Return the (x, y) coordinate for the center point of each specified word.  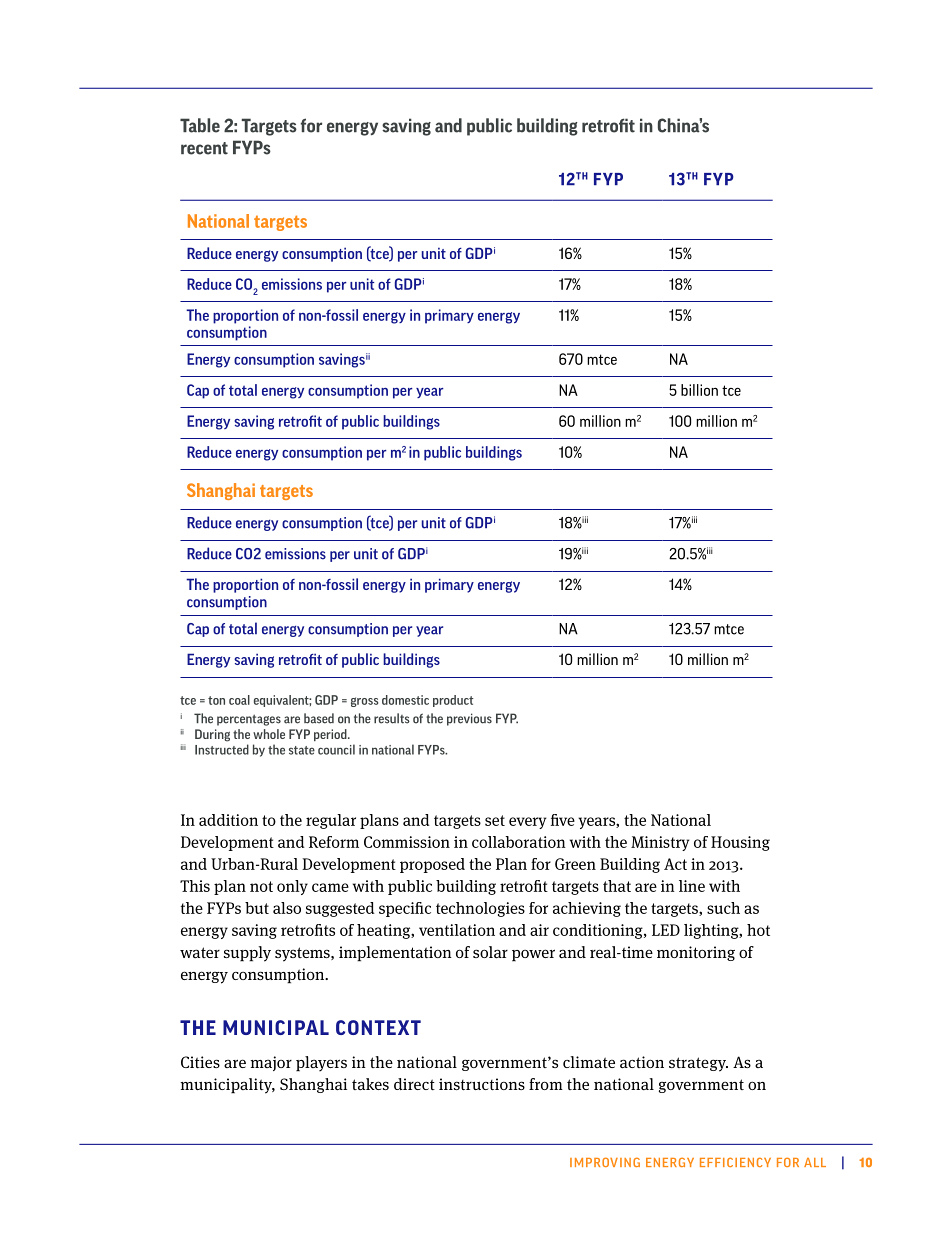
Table (200, 125)
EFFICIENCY (735, 1162)
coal (239, 700)
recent (204, 148)
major (271, 1063)
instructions (482, 1084)
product (453, 701)
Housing (740, 843)
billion (699, 390)
